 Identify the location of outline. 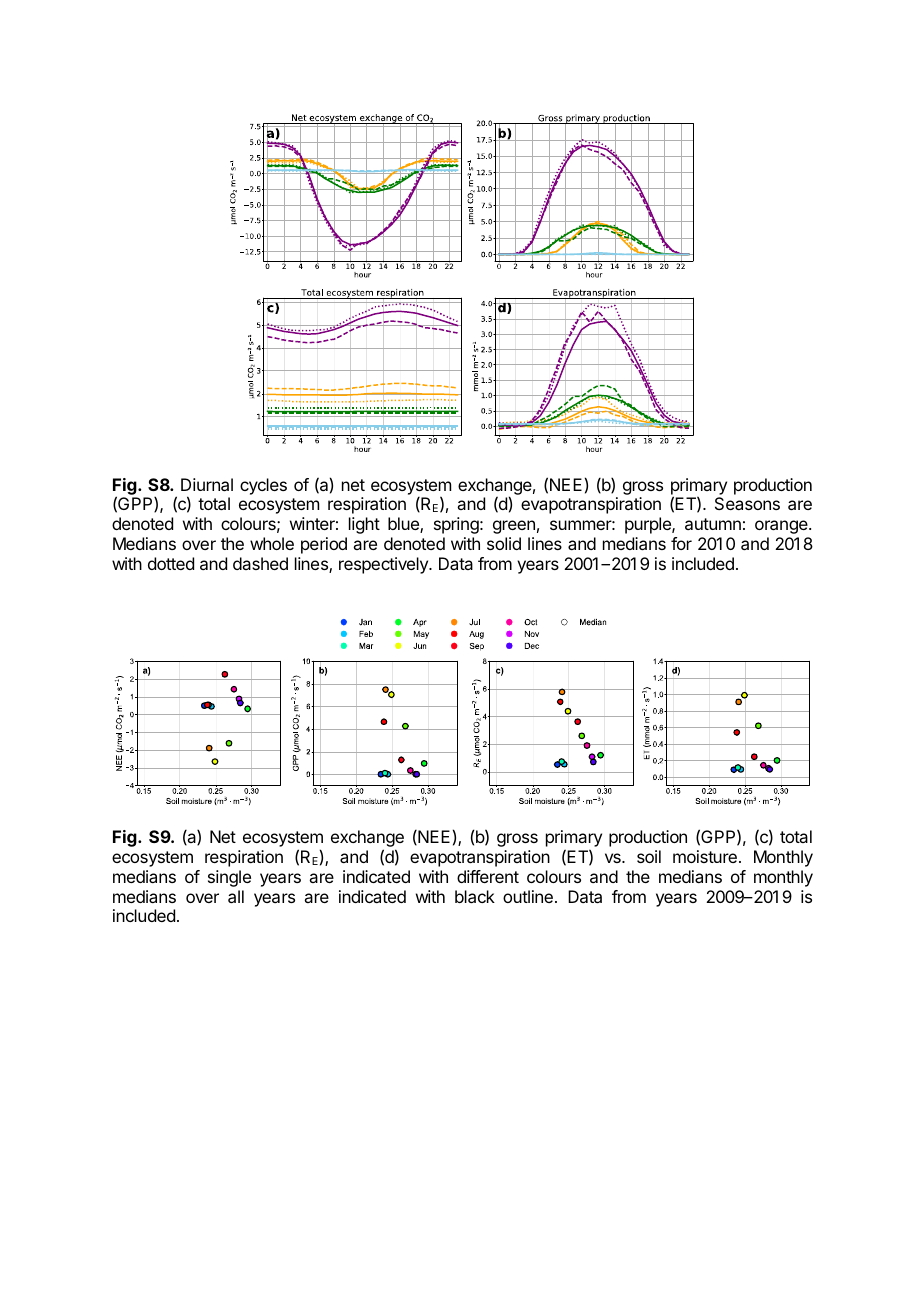
(528, 896).
